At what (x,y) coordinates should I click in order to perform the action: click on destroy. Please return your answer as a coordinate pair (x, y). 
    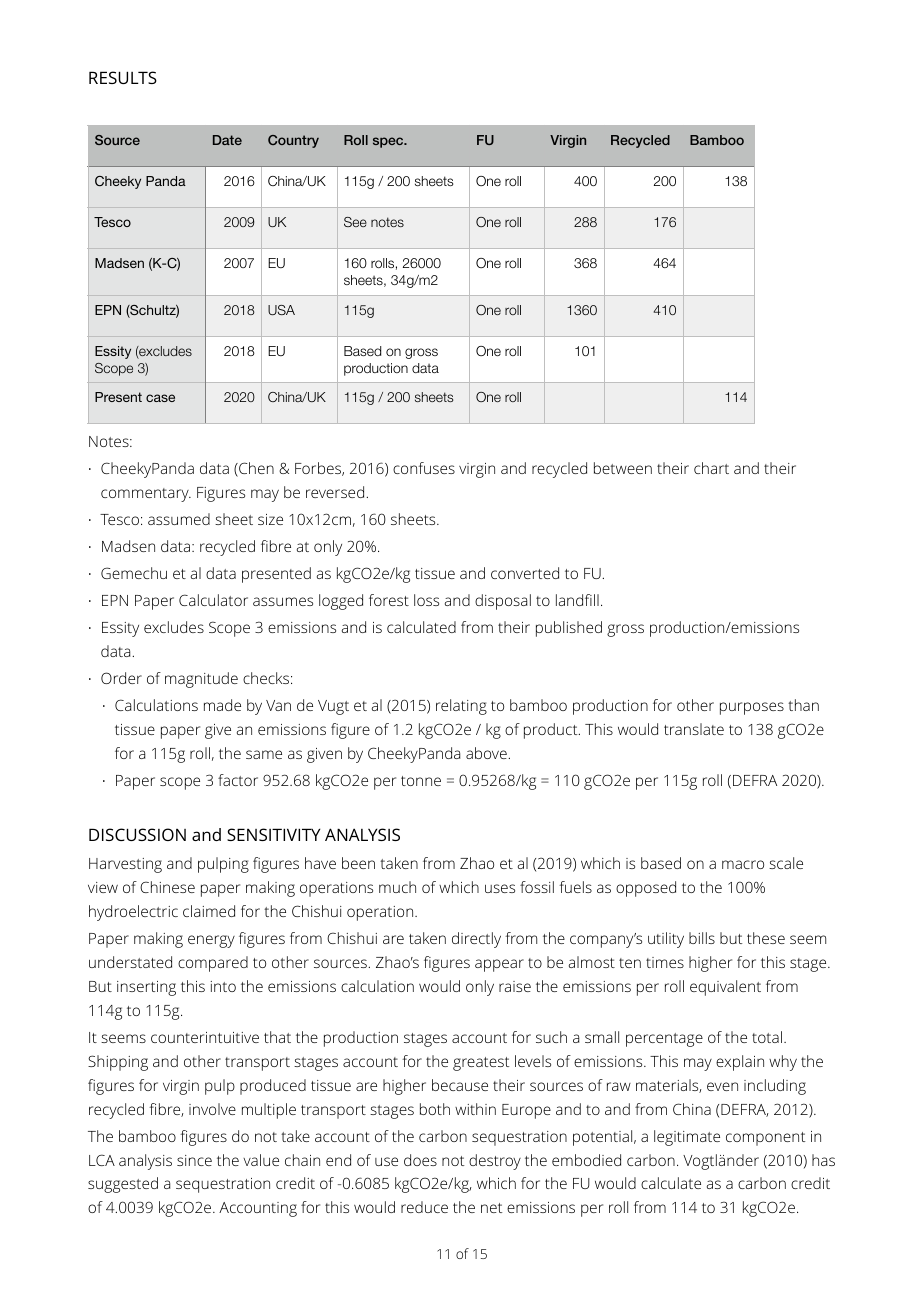
    Looking at the image, I should click on (495, 1162).
